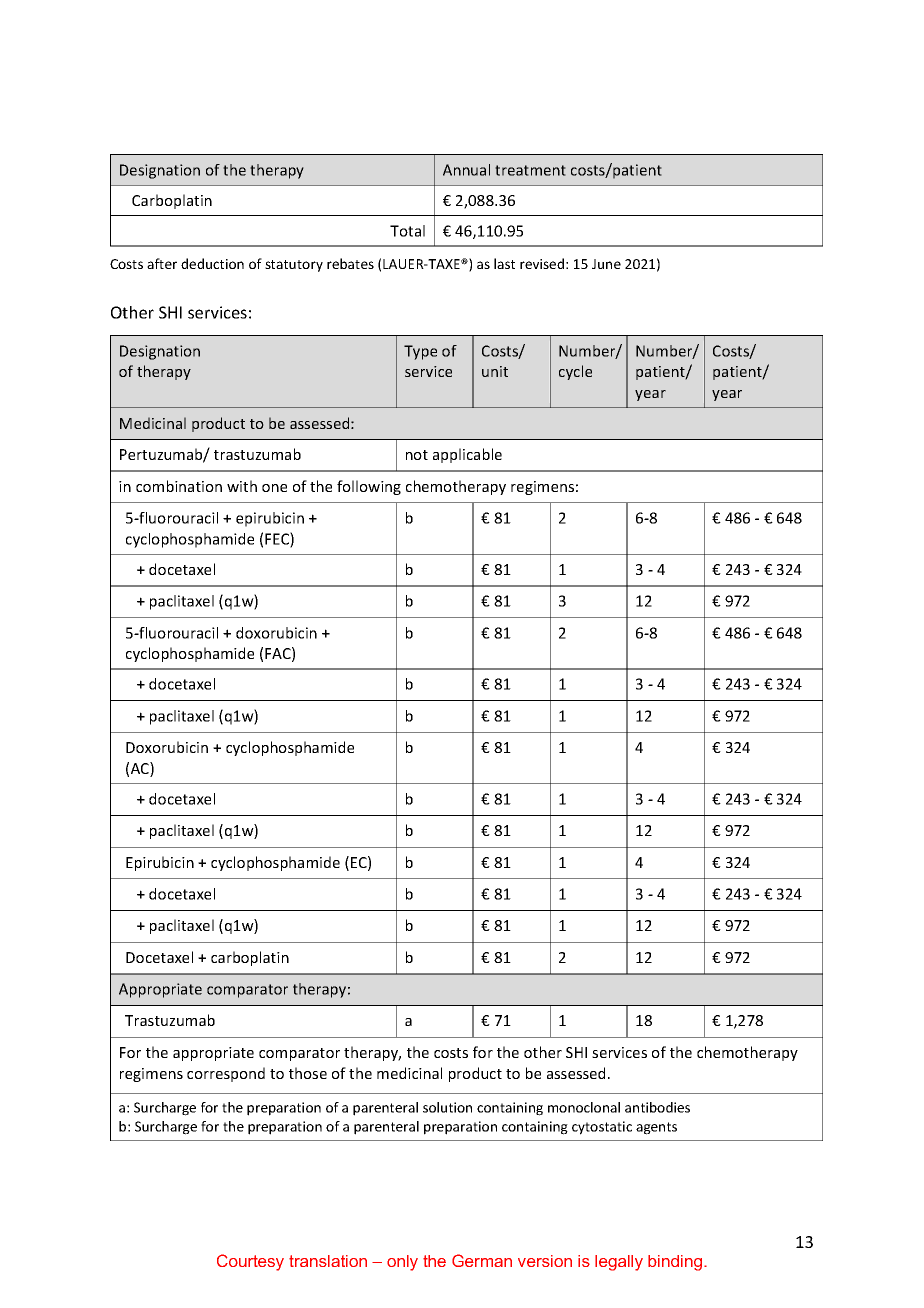 Image resolution: width=924 pixels, height=1308 pixels. What do you see at coordinates (619, 1263) in the page?
I see `legally` at bounding box center [619, 1263].
